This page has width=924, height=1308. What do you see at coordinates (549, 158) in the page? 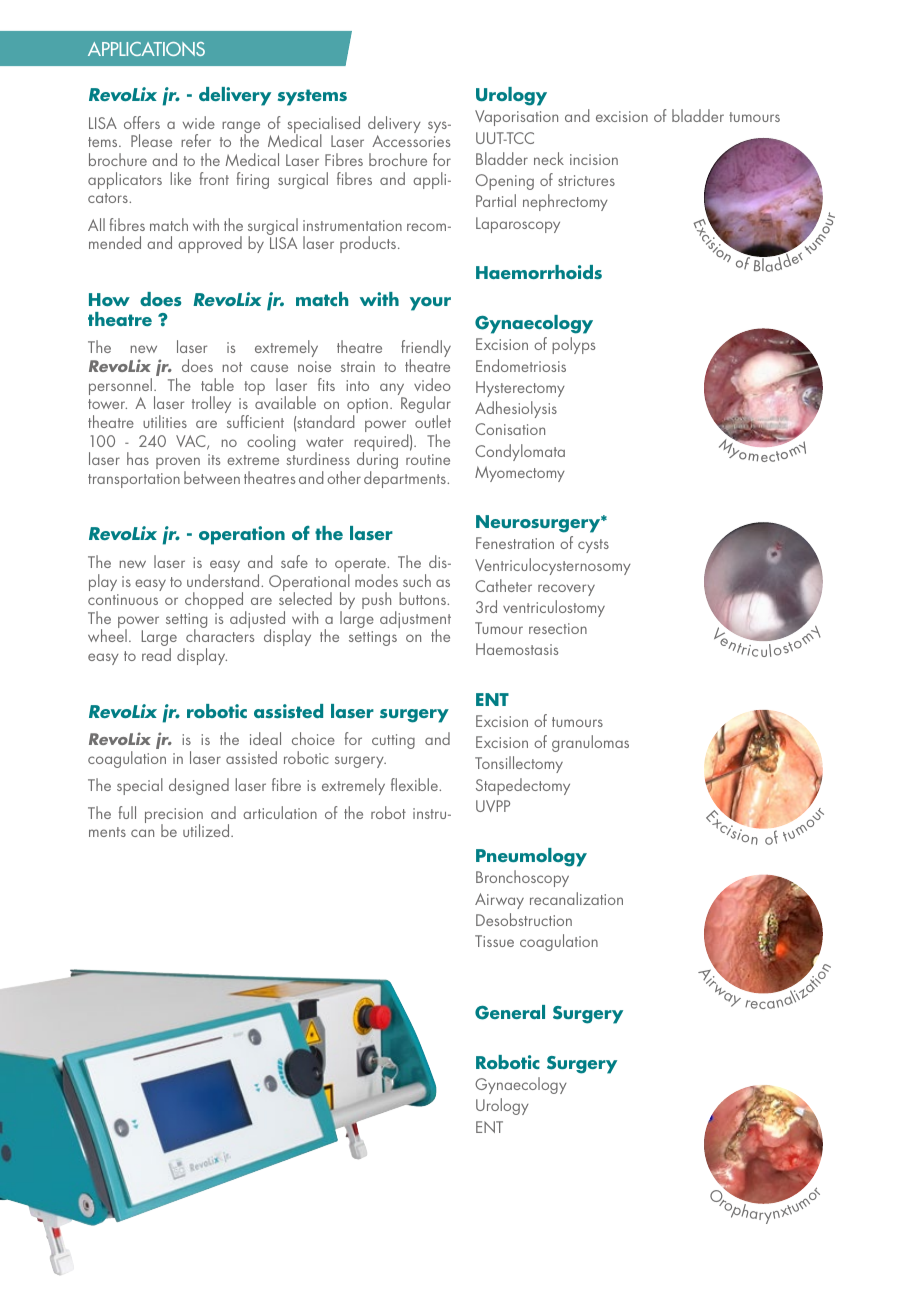
I see `neck` at bounding box center [549, 158].
